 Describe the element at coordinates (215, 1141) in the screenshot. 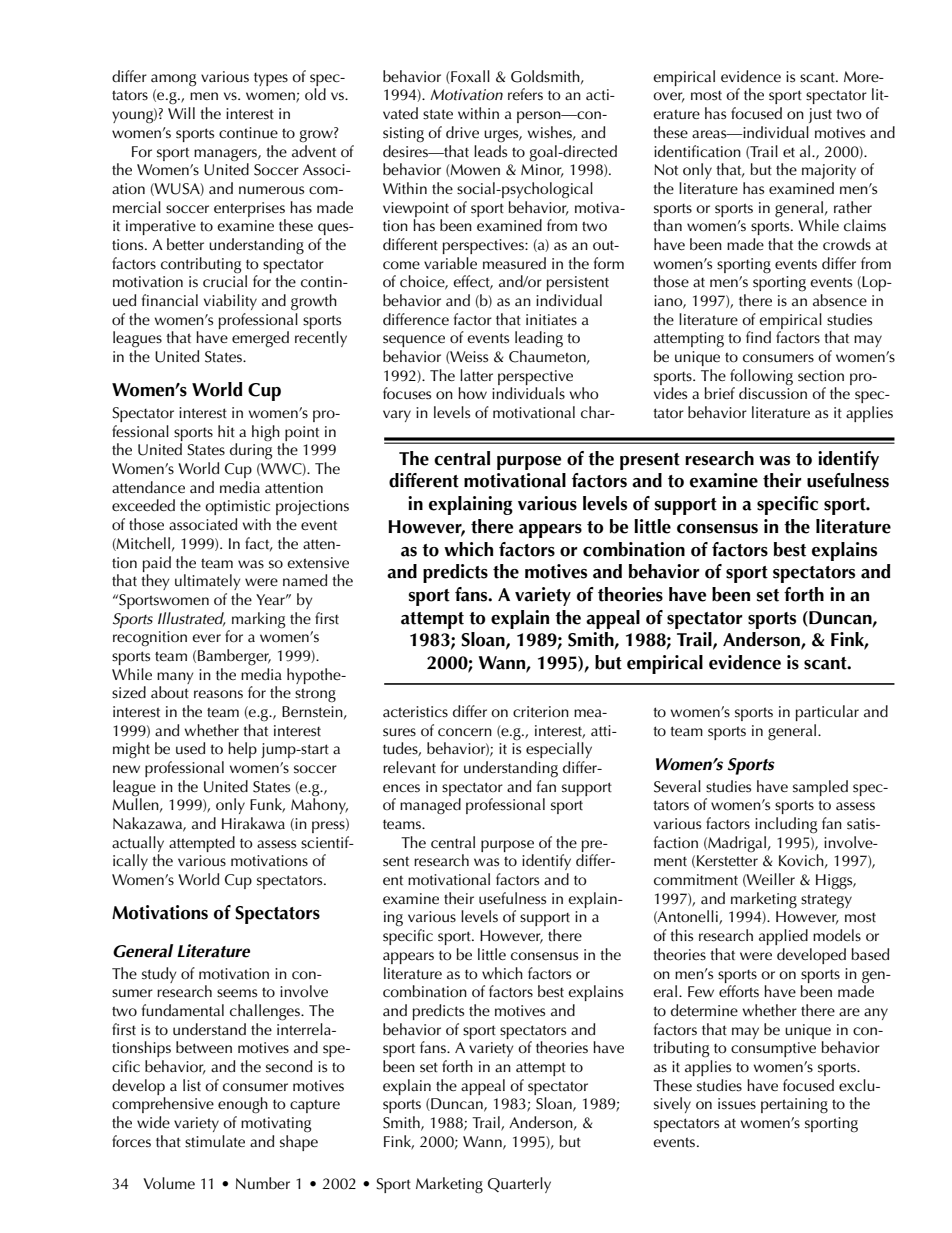

I see `stimulate` at that location.
